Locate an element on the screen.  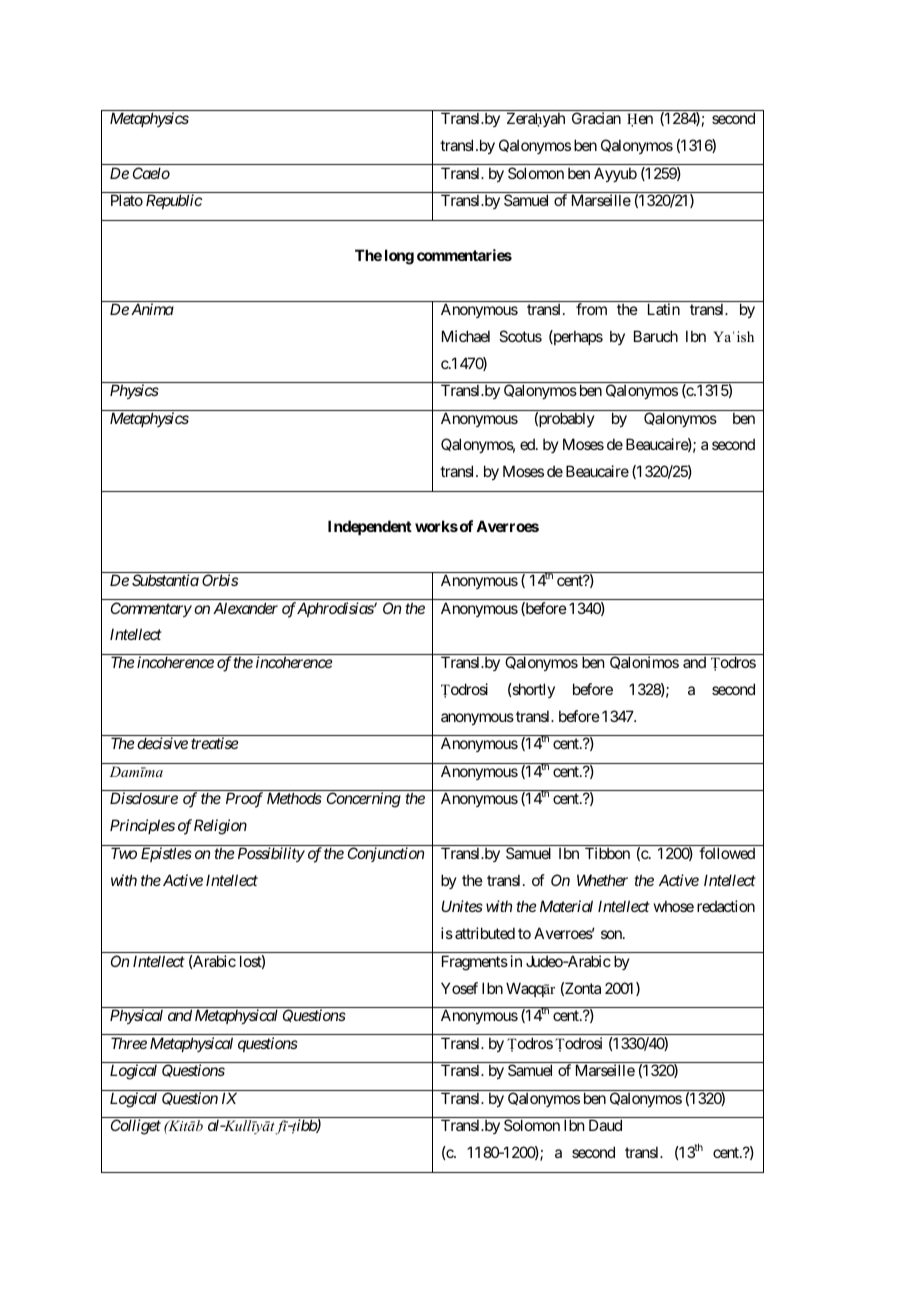
Independent is located at coordinates (370, 527).
